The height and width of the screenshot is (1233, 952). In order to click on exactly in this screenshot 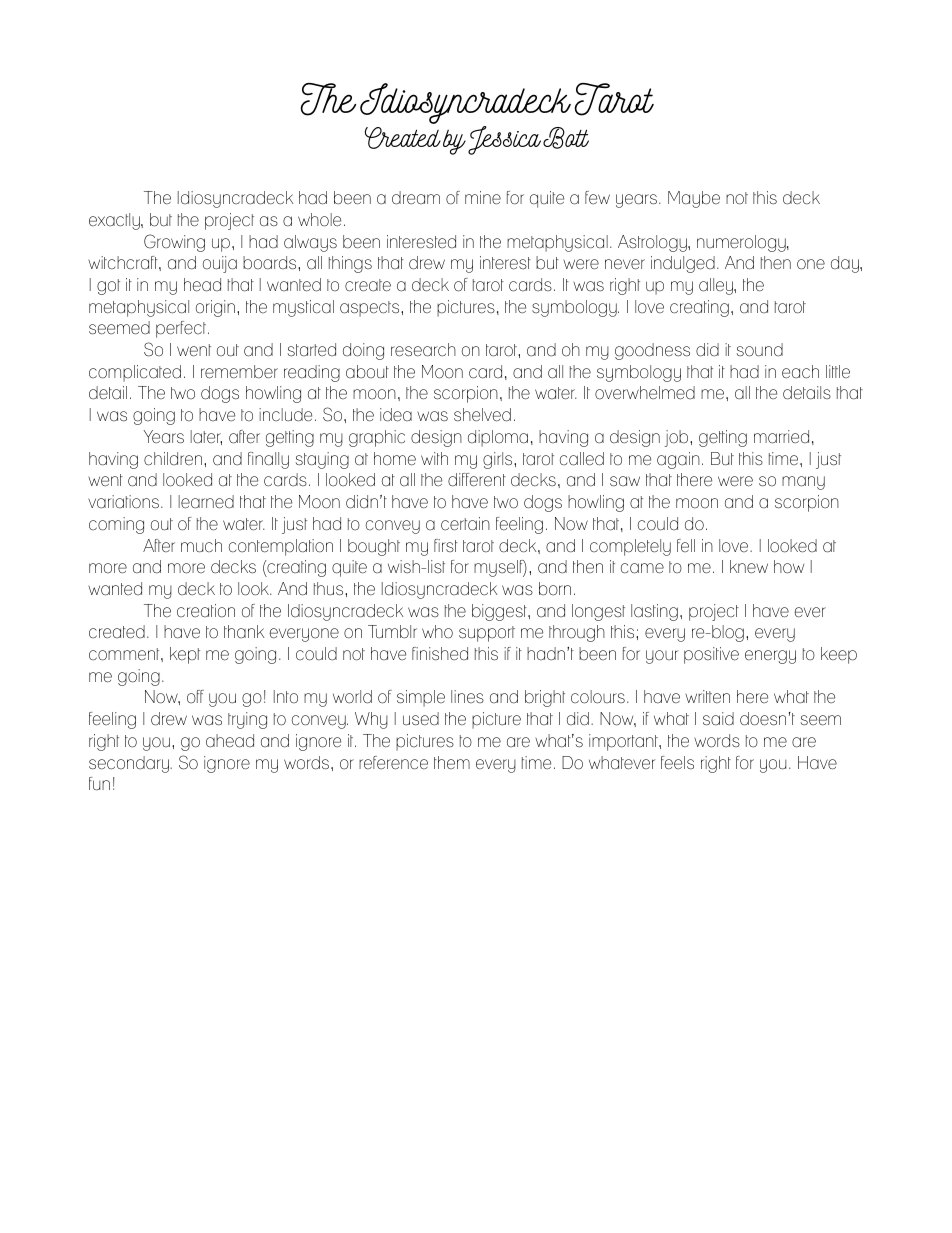, I will do `click(115, 221)`.
